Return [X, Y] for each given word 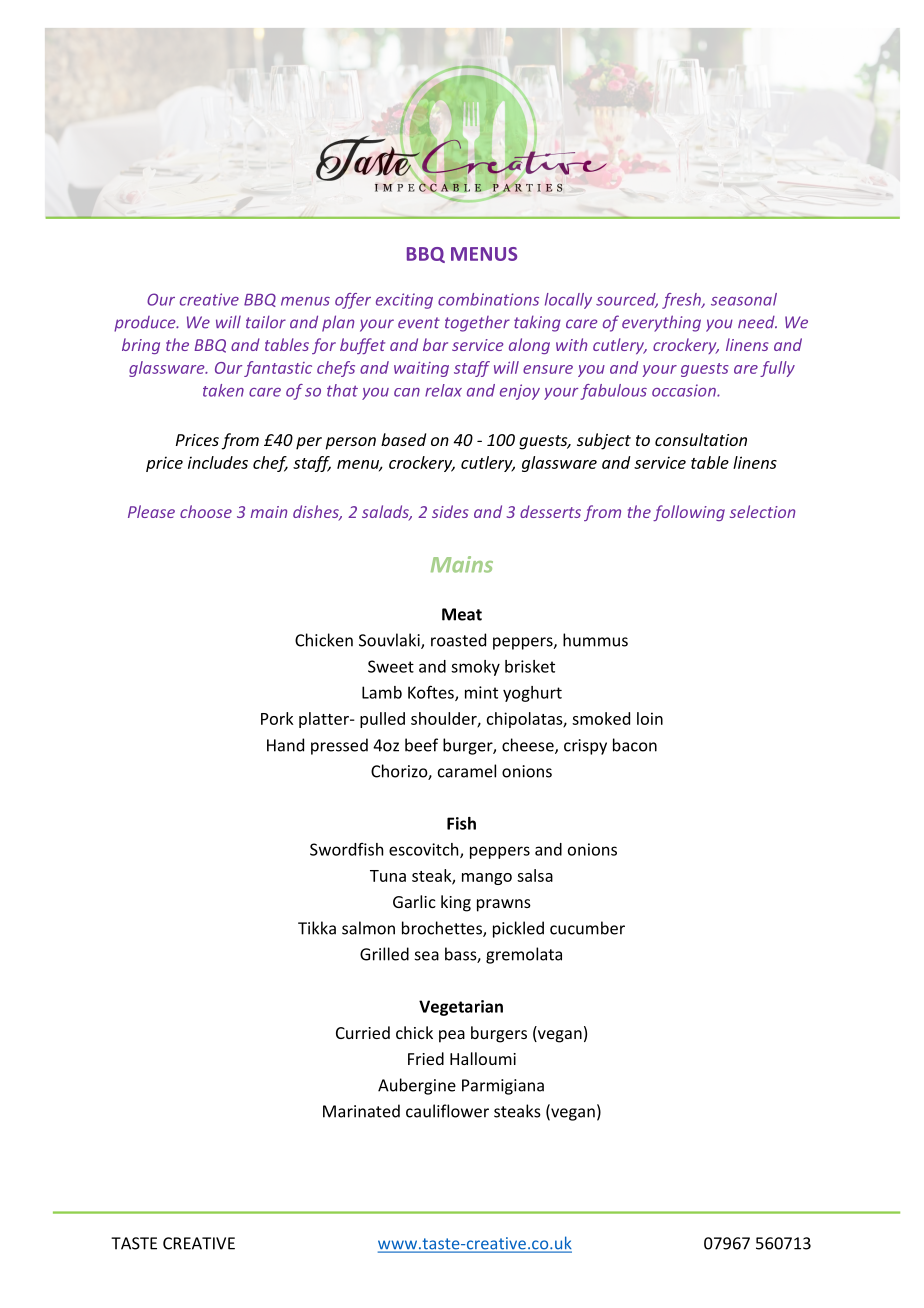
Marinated [361, 1111]
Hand [285, 745]
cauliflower [447, 1111]
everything [661, 323]
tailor [266, 322]
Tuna [388, 876]
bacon [635, 745]
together [477, 324]
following [689, 513]
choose [206, 511]
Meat [462, 614]
